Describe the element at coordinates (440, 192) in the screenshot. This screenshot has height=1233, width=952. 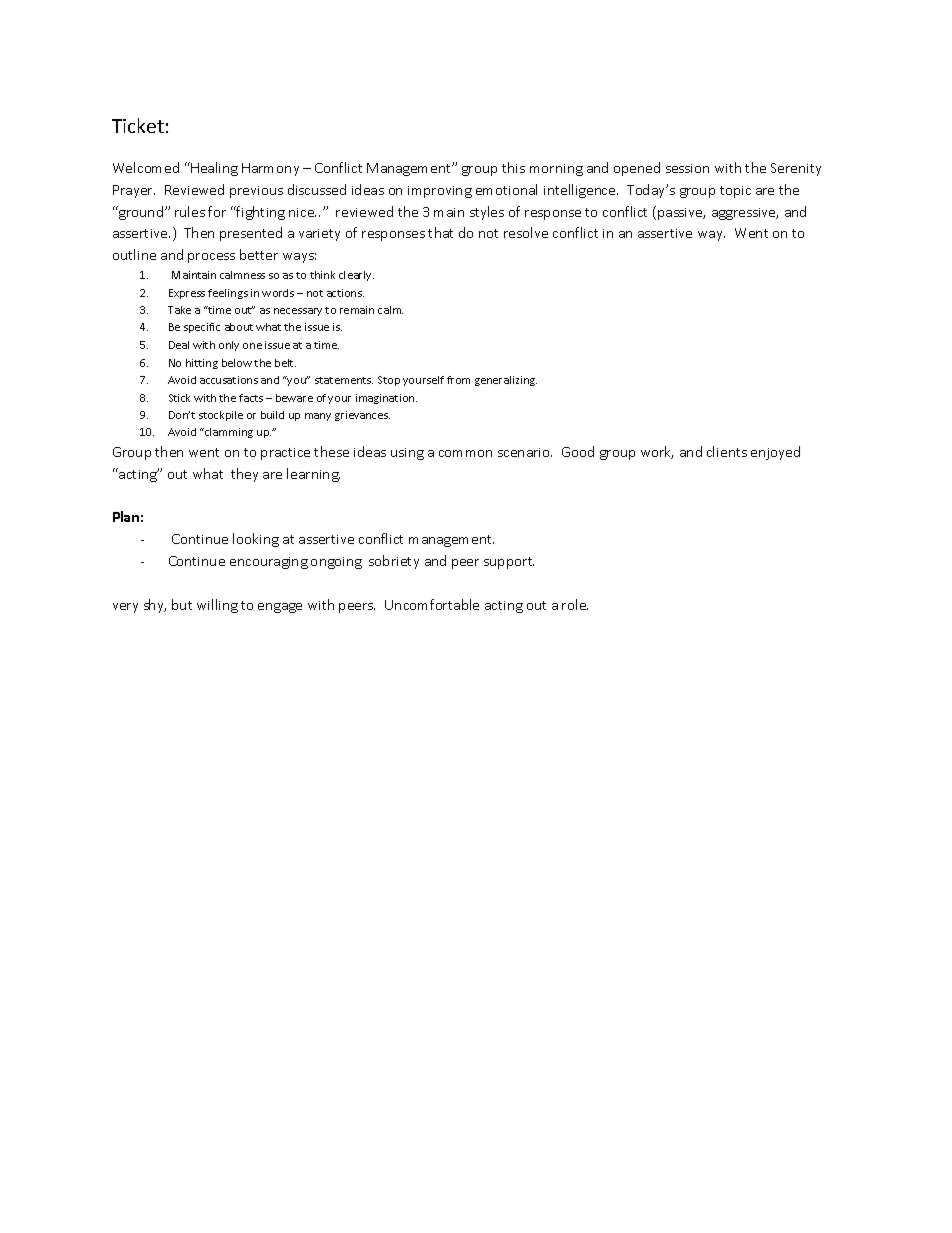
I see `improving` at that location.
